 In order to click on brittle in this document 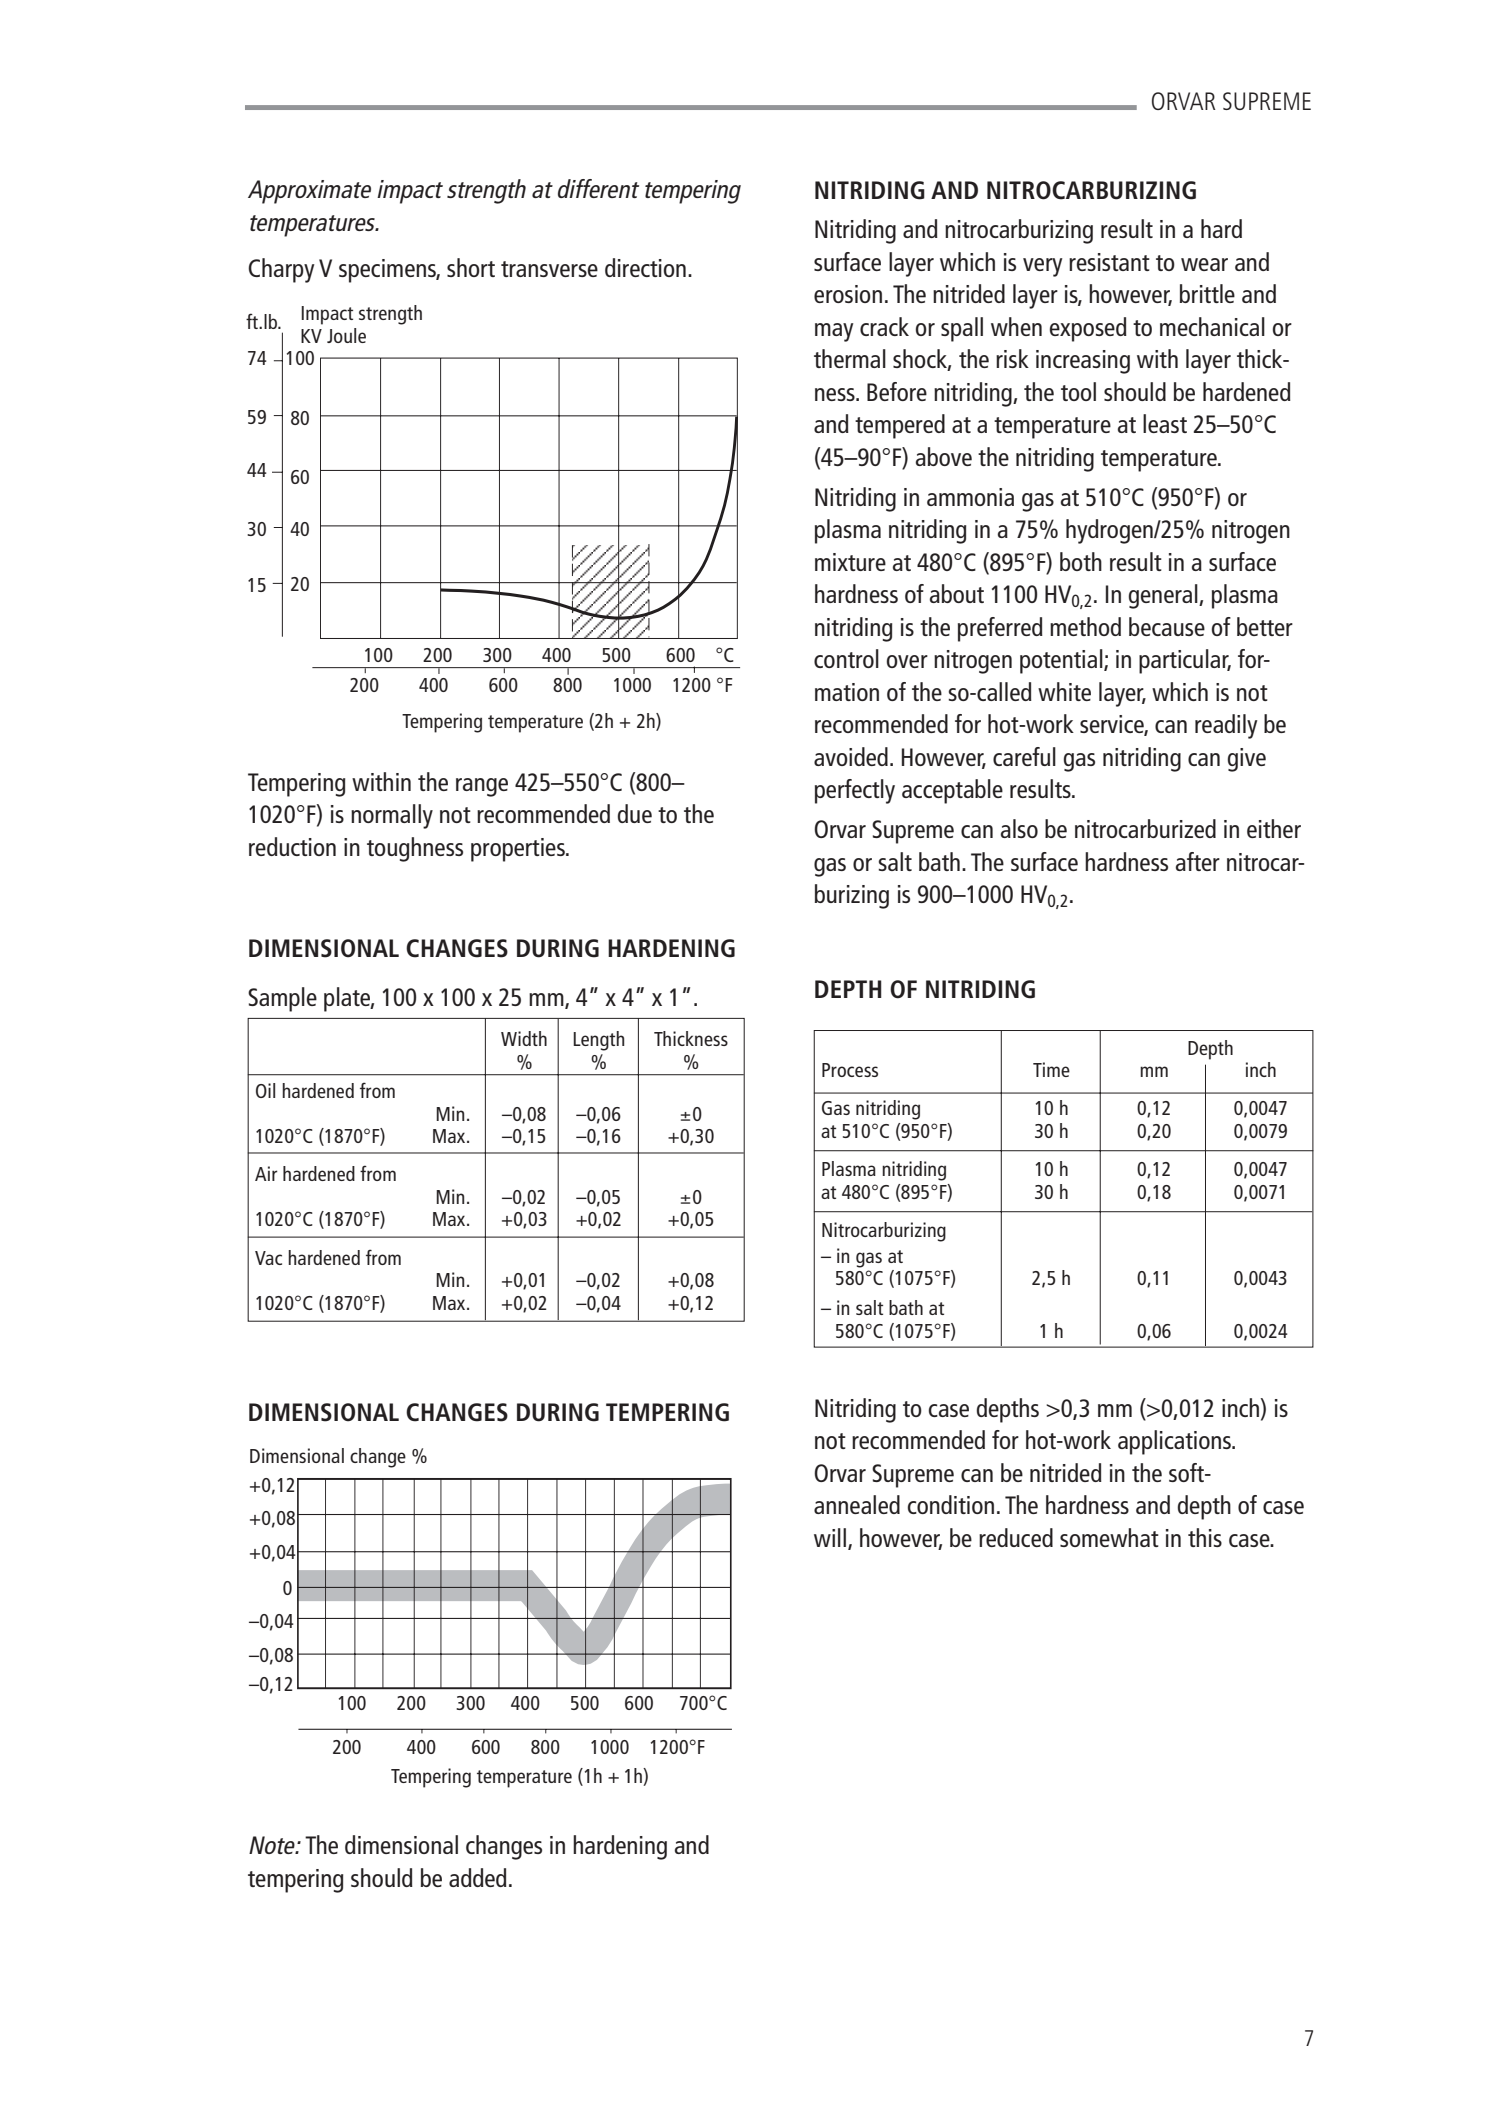, I will do `click(1207, 293)`.
